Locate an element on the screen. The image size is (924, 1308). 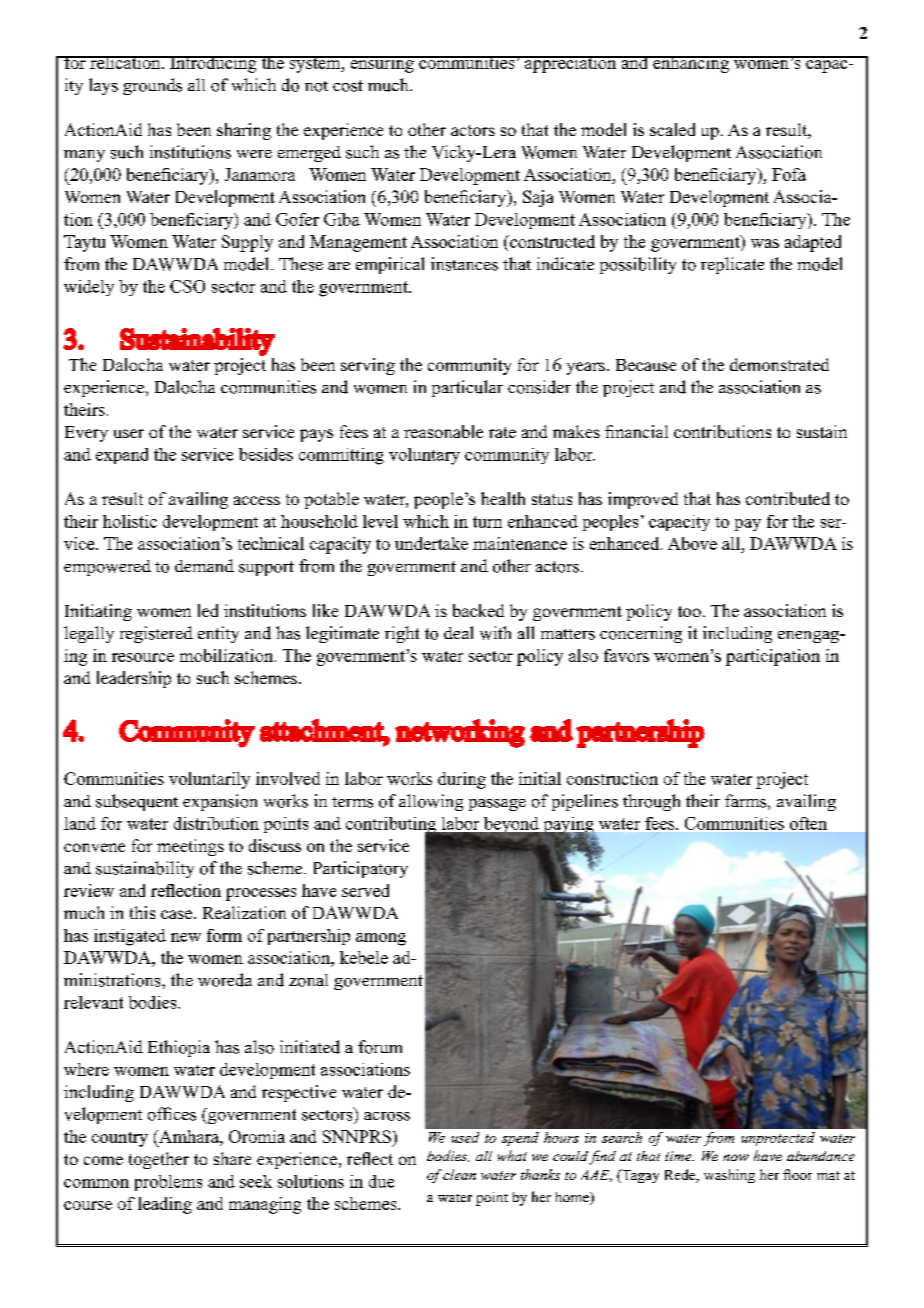
among is located at coordinates (381, 939).
